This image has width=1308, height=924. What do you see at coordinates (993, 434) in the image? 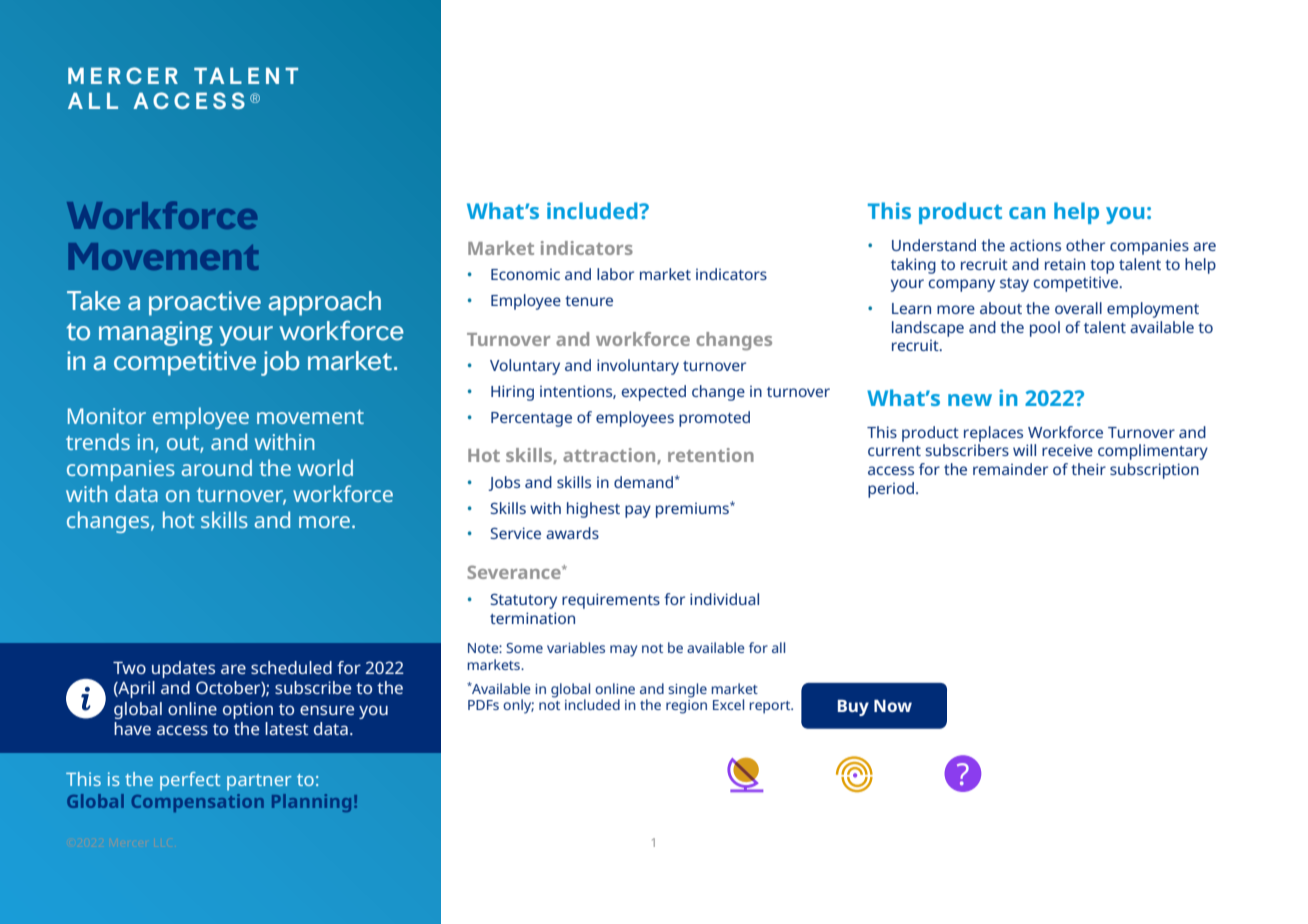
I see `replaces` at bounding box center [993, 434].
